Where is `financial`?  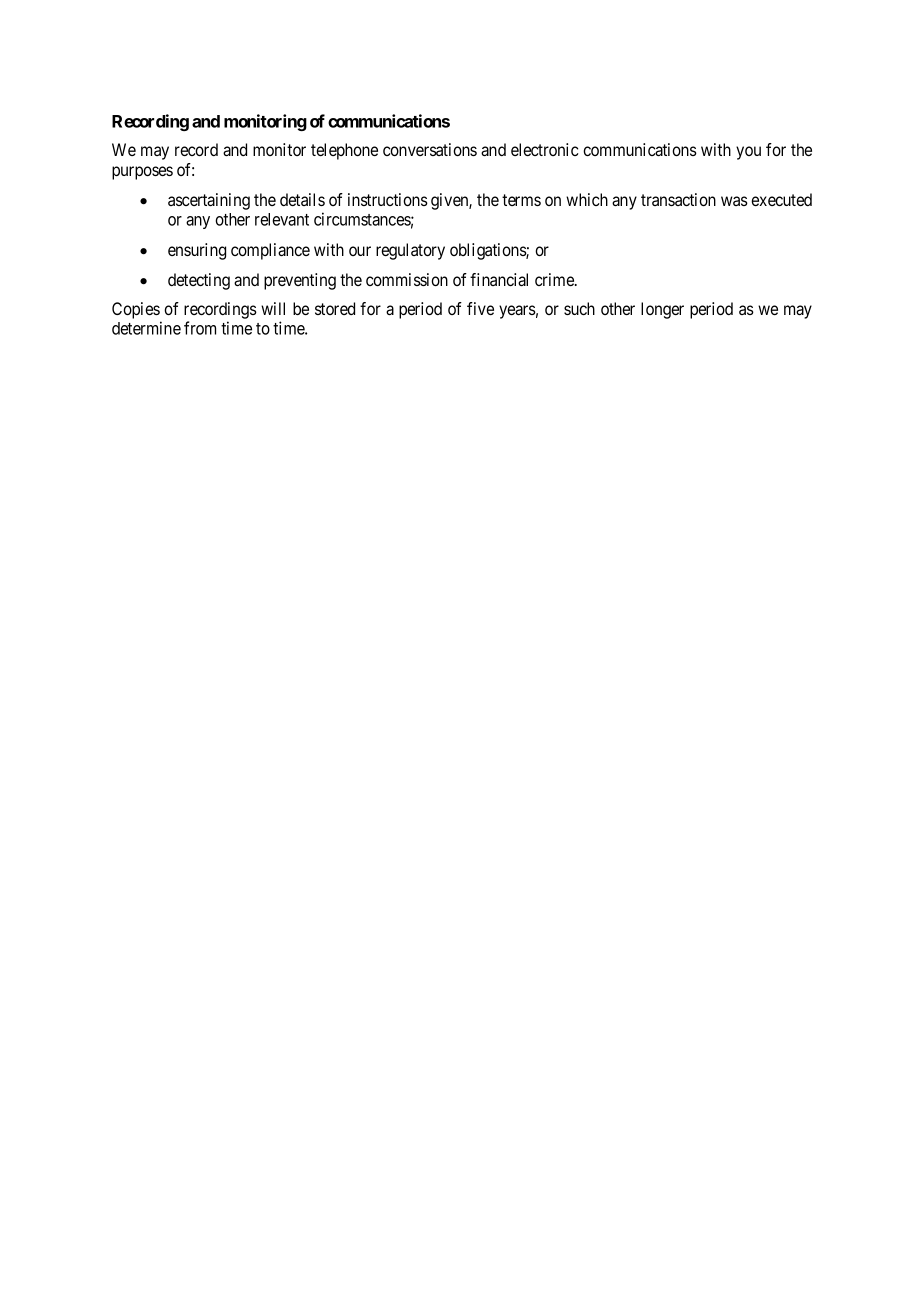
financial is located at coordinates (499, 279).
